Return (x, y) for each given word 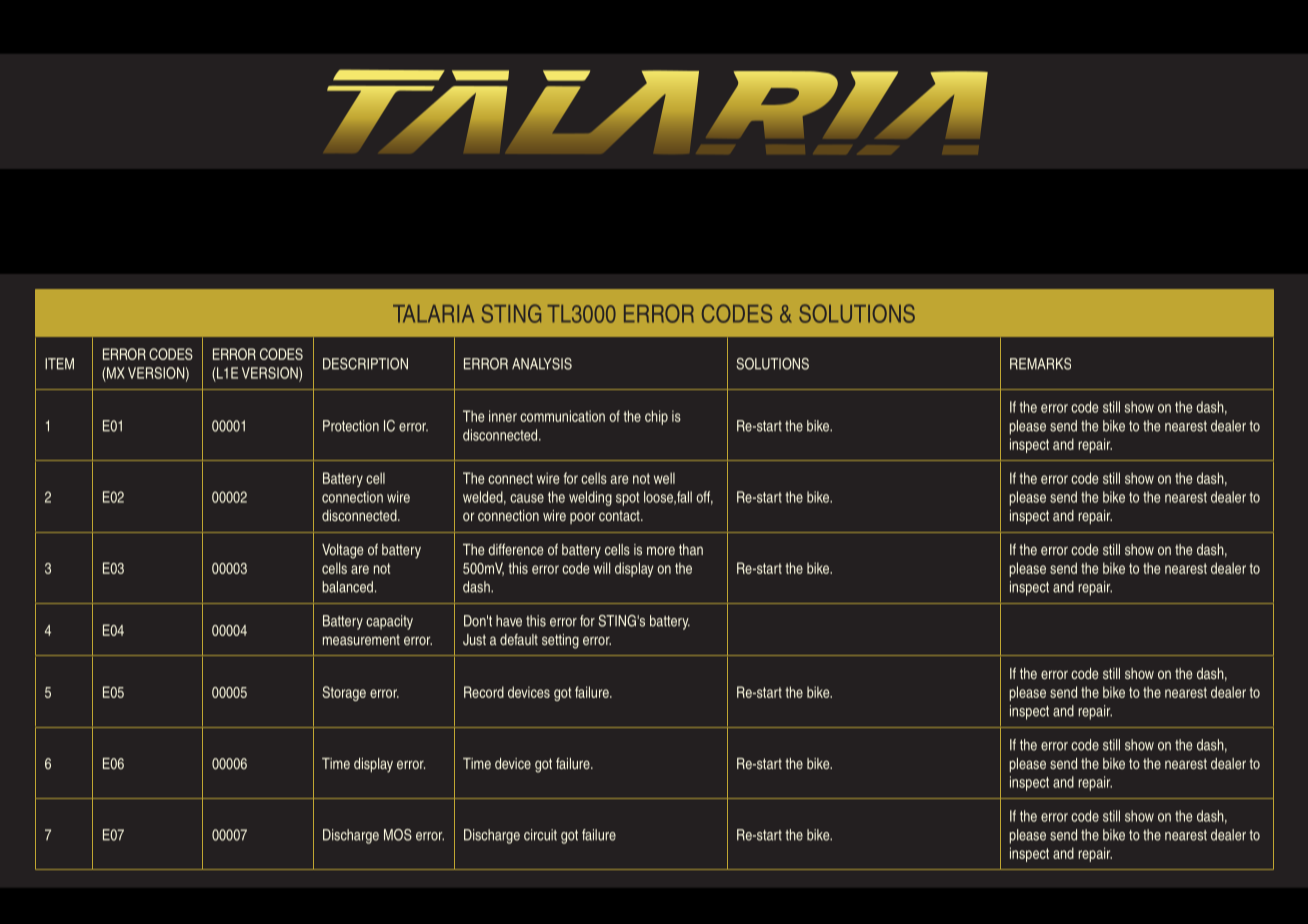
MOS (398, 835)
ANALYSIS (542, 364)
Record (484, 692)
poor (582, 518)
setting (560, 641)
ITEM (59, 364)
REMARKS (1040, 364)
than (691, 549)
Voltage (342, 551)
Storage (344, 693)
